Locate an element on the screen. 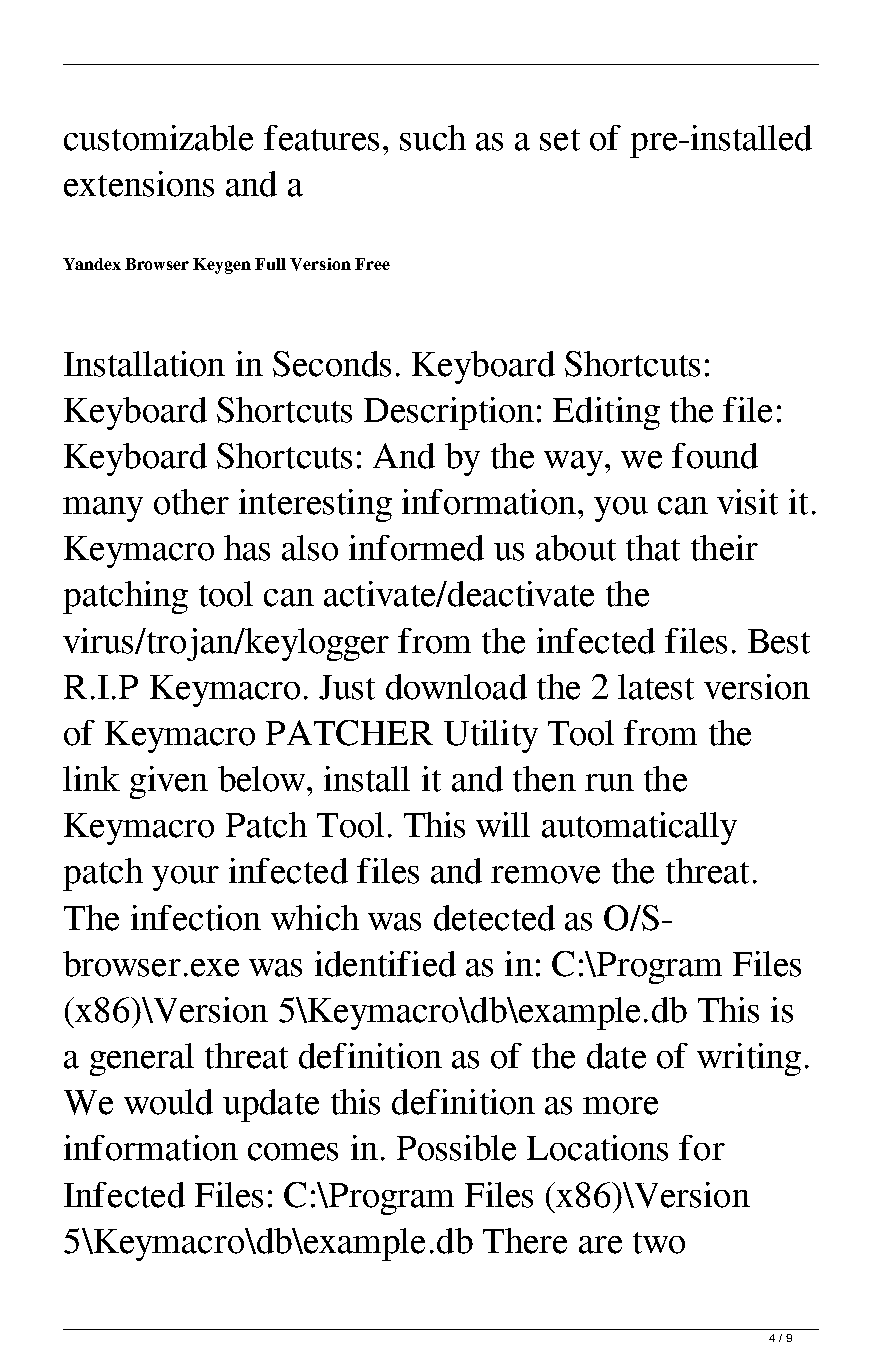 Image resolution: width=882 pixels, height=1372 pixels. extensions is located at coordinates (139, 184).
